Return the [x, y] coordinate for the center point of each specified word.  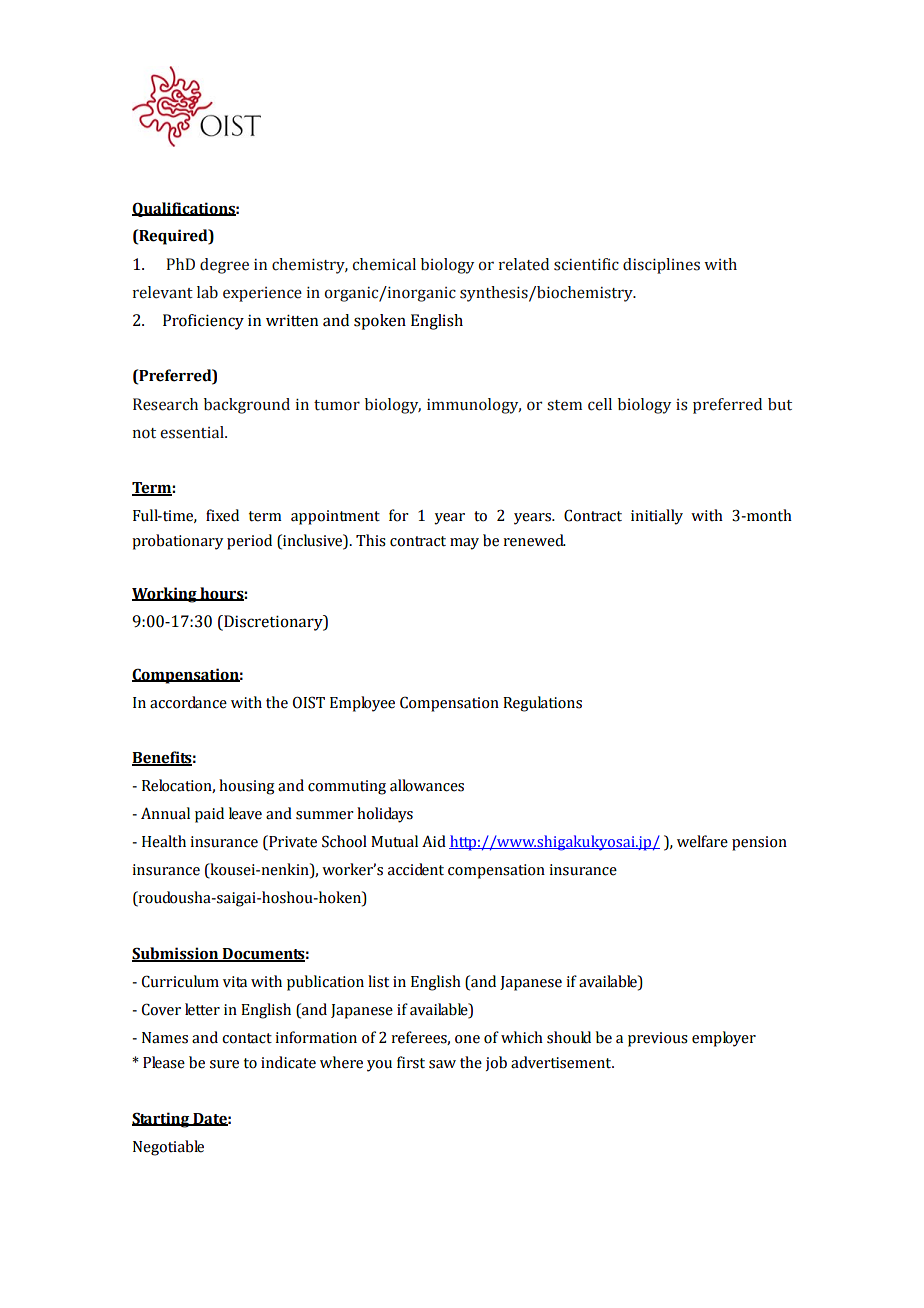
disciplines [661, 266]
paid [209, 815]
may [464, 544]
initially [657, 517]
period [249, 542]
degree [224, 266]
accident [416, 869]
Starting [162, 1120]
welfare [702, 841]
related [524, 264]
